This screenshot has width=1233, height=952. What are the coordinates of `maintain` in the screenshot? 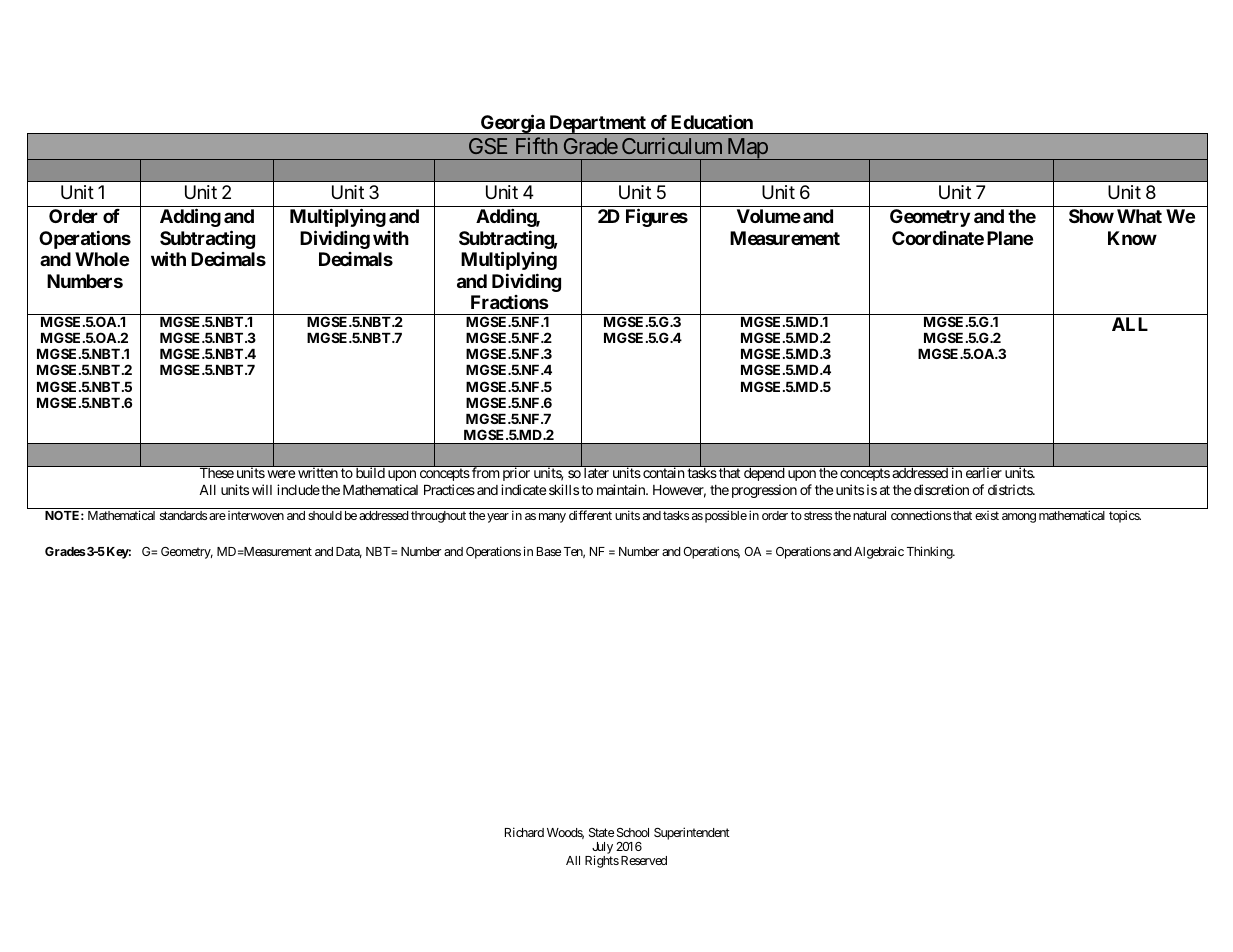 It's located at (622, 489).
